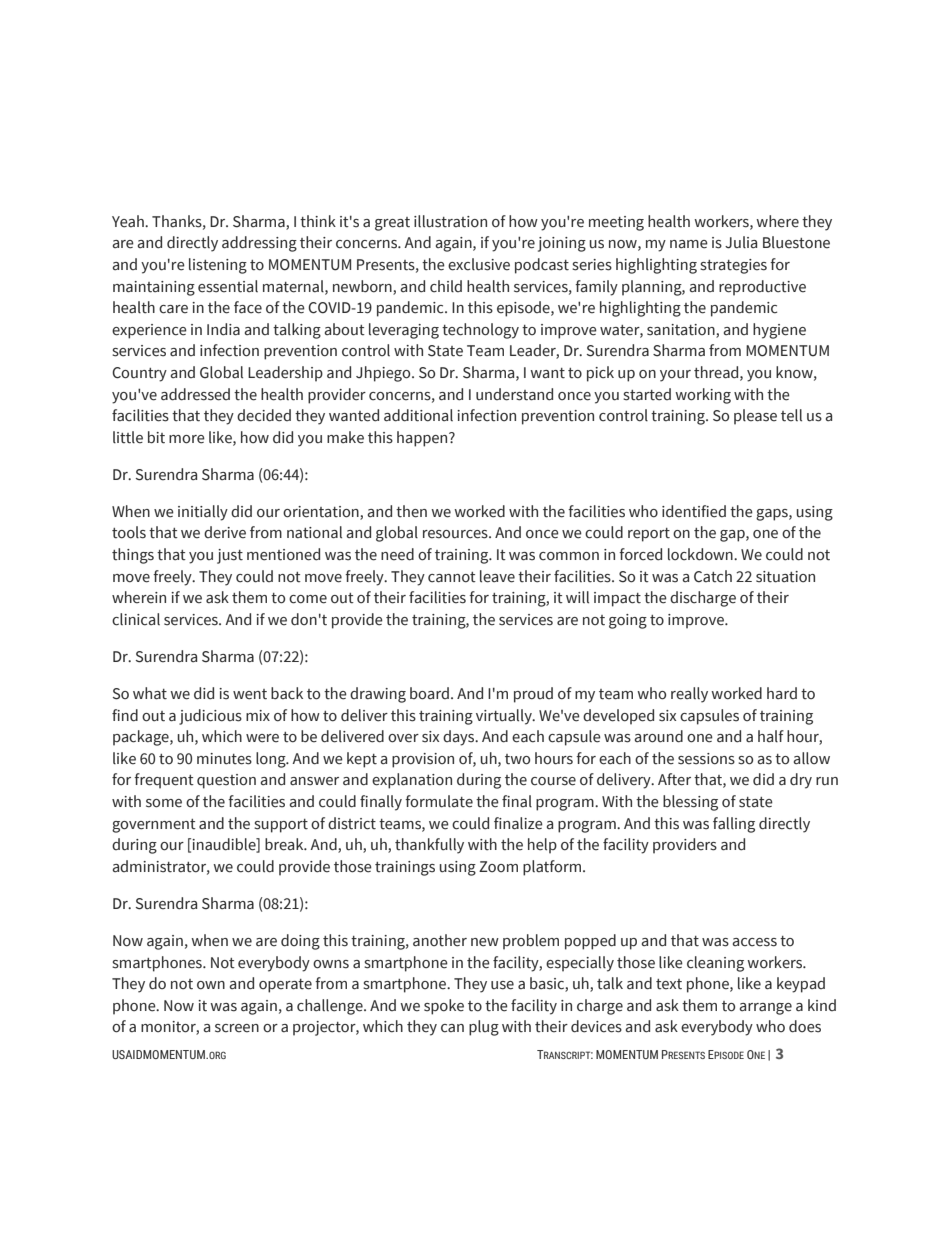  What do you see at coordinates (218, 266) in the screenshot?
I see `listening` at bounding box center [218, 266].
